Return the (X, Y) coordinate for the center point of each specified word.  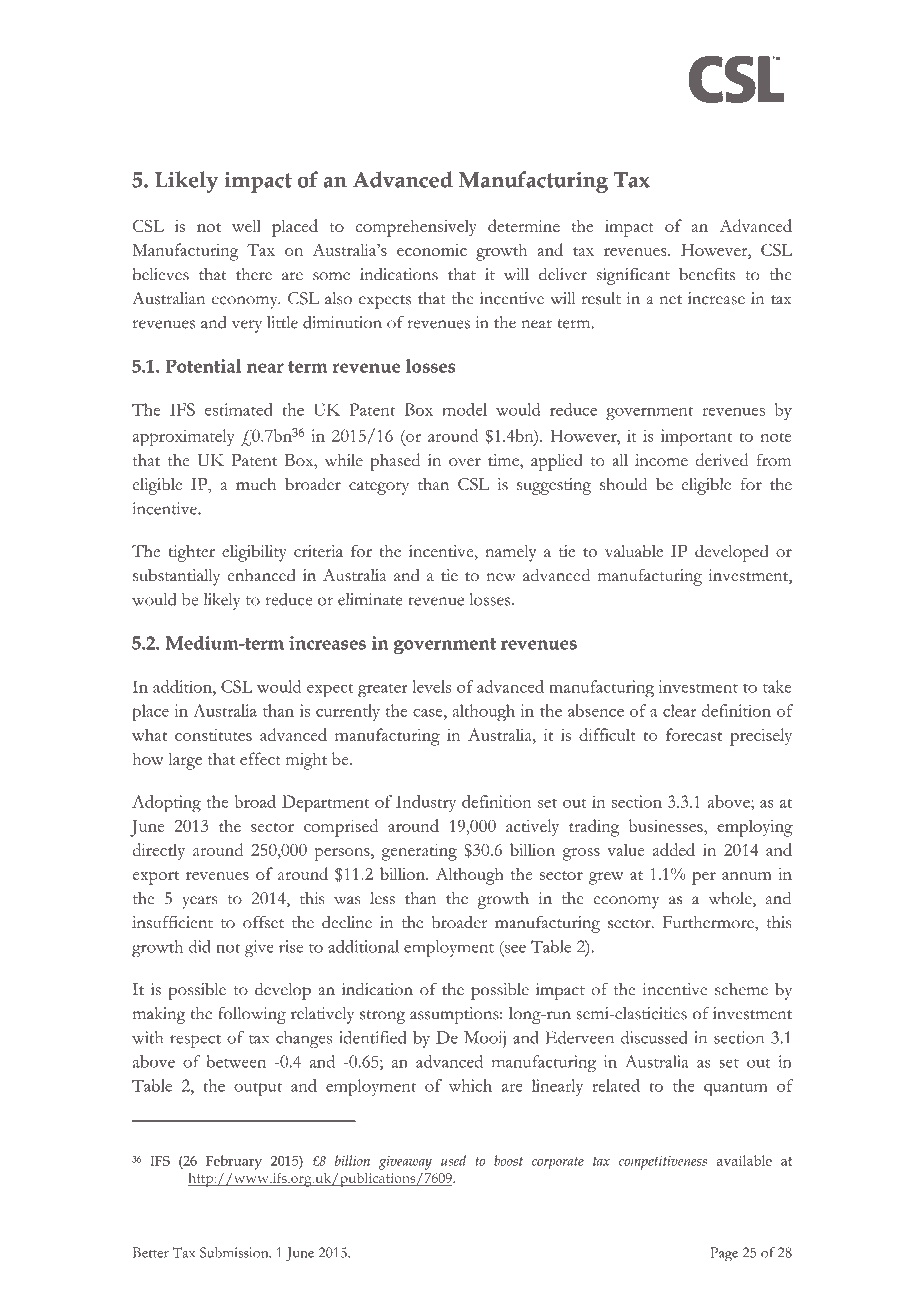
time (504, 461)
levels (431, 686)
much (256, 484)
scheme (741, 989)
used (453, 1160)
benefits (707, 274)
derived (722, 459)
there (254, 274)
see (515, 948)
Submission (235, 1252)
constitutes (213, 735)
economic (432, 250)
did (200, 946)
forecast (694, 734)
